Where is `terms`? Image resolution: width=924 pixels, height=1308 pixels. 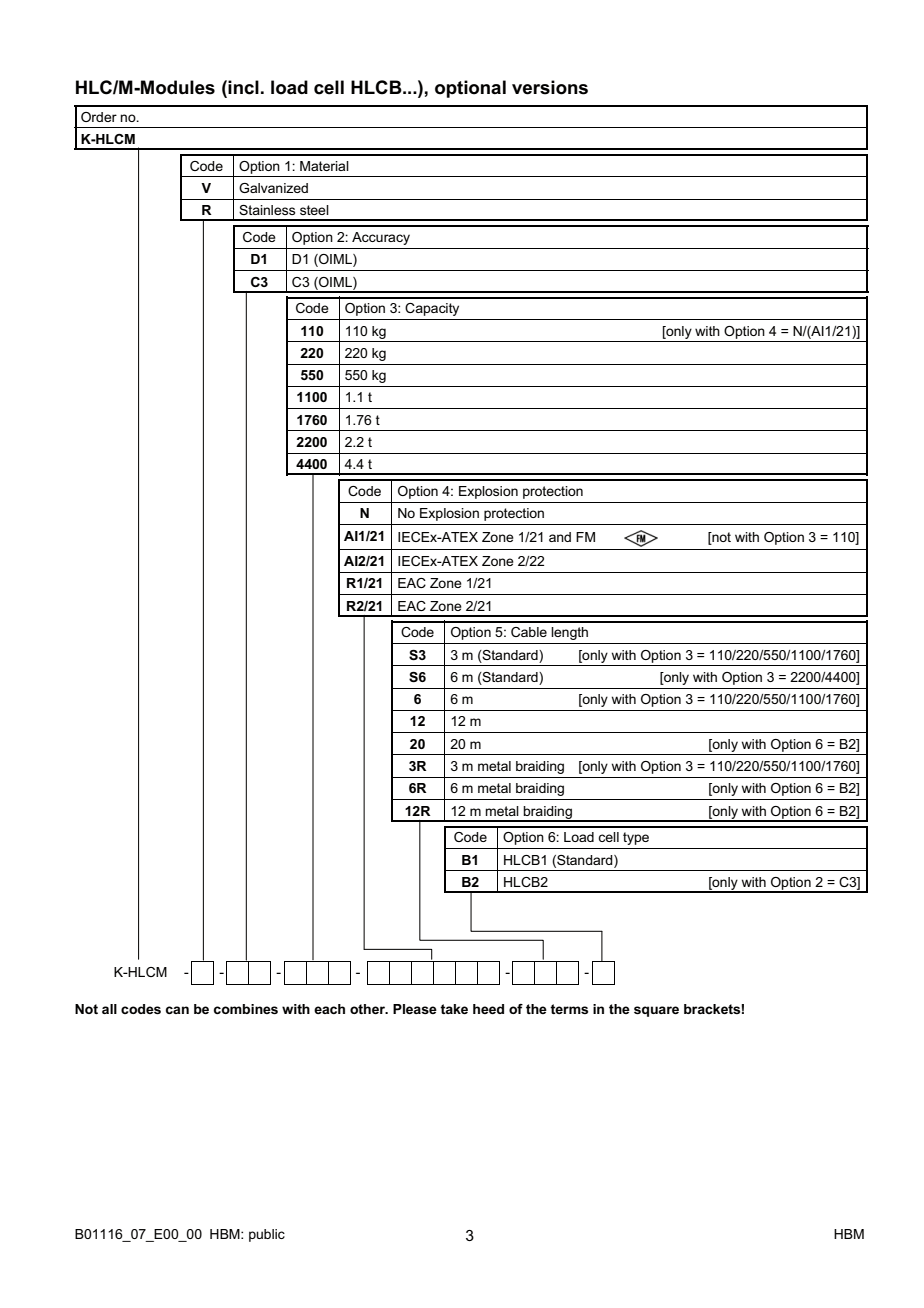
terms is located at coordinates (569, 1009).
